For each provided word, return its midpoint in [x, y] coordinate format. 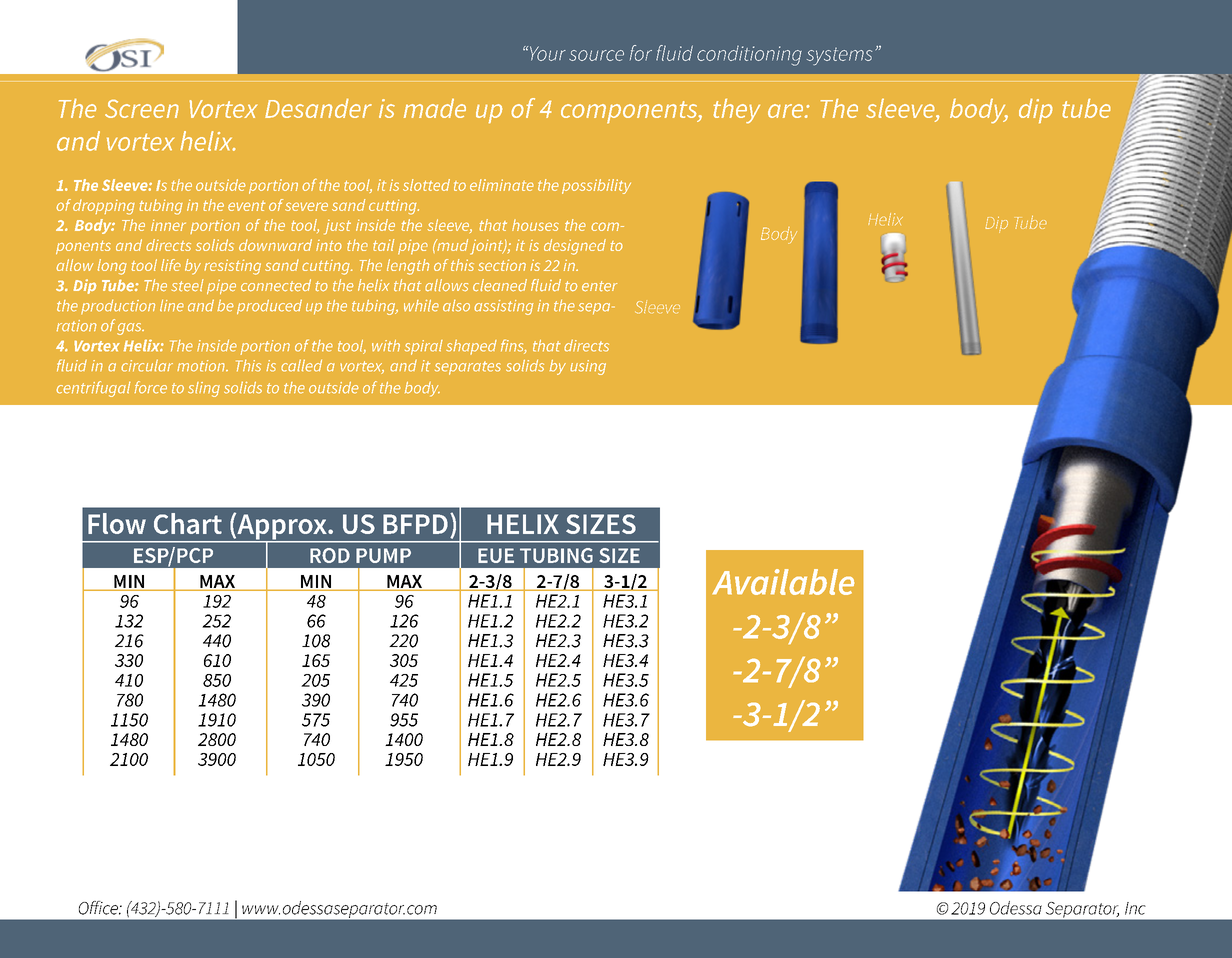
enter [599, 286]
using [588, 367]
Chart [188, 523]
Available [783, 582]
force [150, 387]
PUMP [383, 555]
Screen [142, 109]
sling [204, 389]
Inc [1135, 908]
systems [839, 57]
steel [188, 285]
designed [575, 247]
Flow [117, 523]
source [596, 55]
